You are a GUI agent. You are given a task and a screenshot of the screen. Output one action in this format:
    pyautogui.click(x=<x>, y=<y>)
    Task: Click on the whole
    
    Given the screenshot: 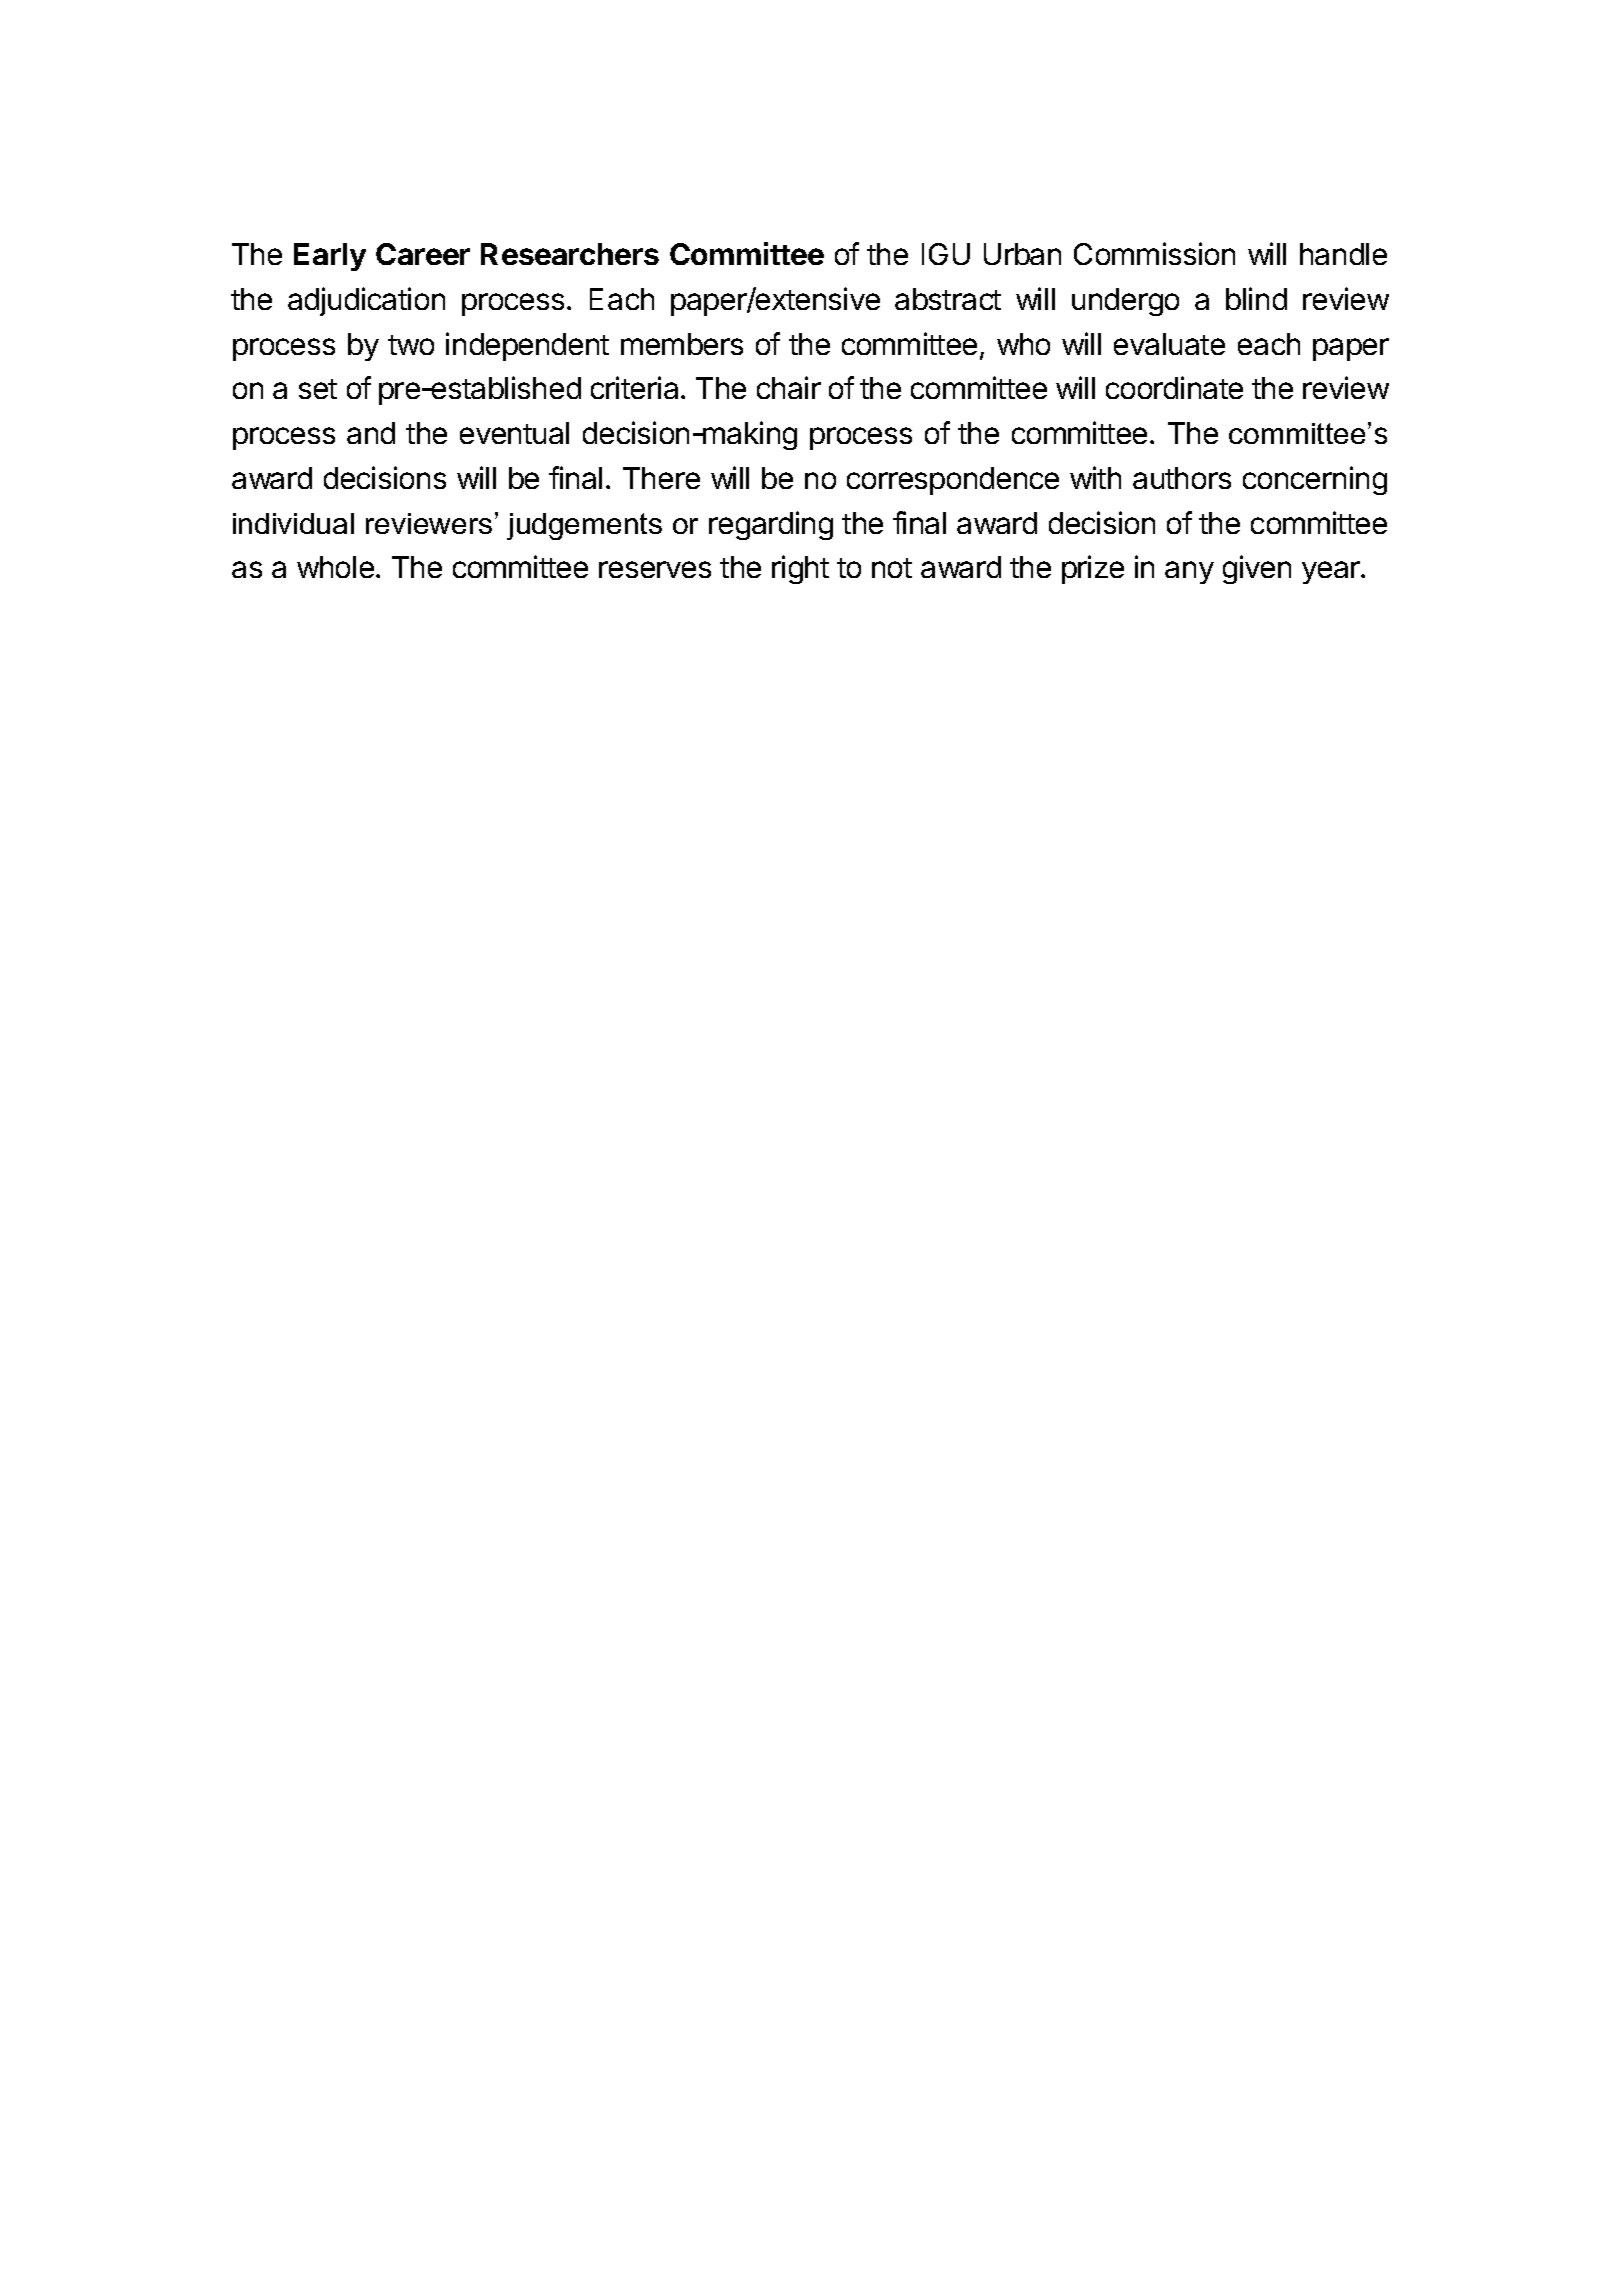 What is the action you would take?
    pyautogui.click(x=335, y=567)
